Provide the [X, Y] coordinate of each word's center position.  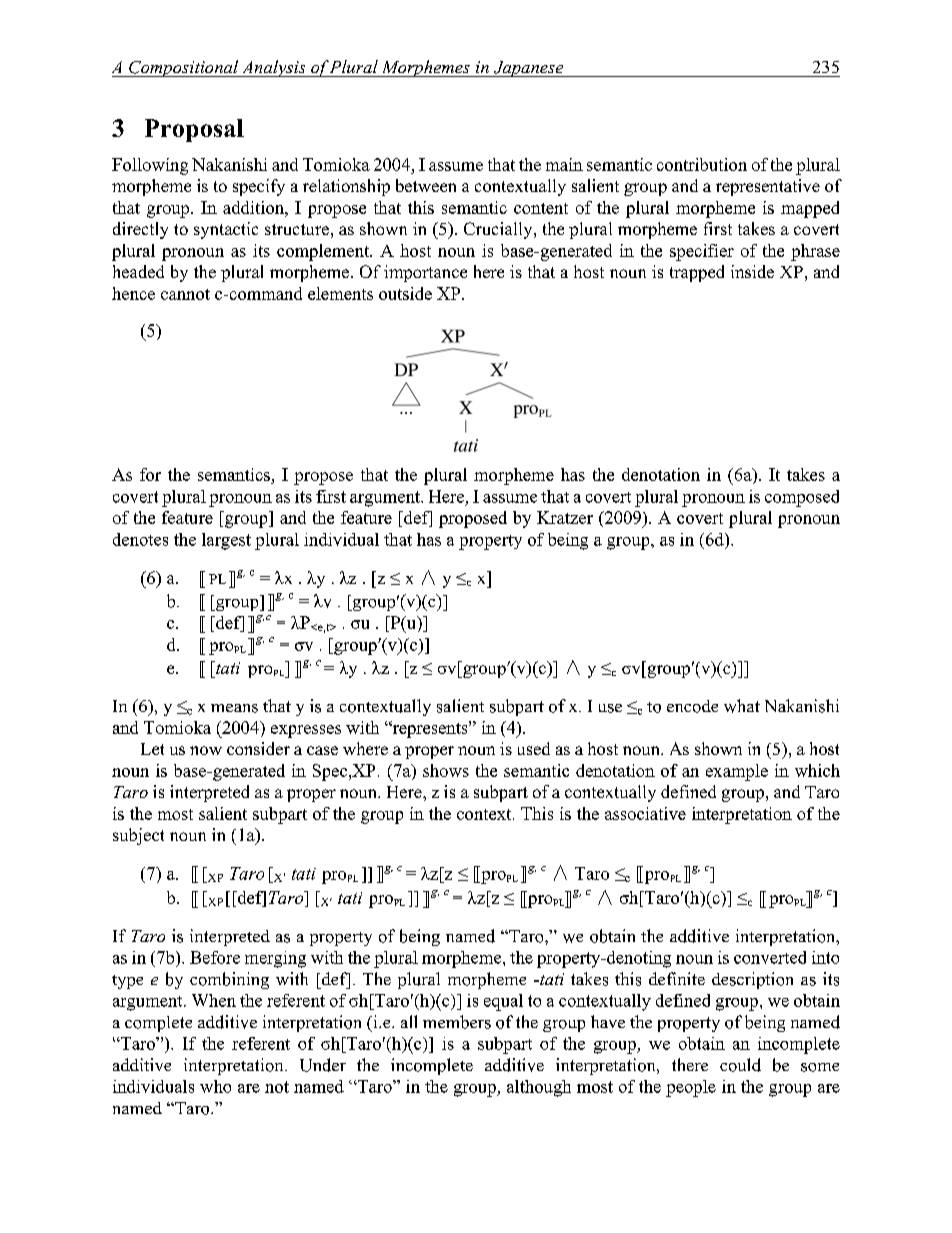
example [737, 772]
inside [752, 271]
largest [226, 541]
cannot [185, 294]
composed [802, 498]
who [215, 1086]
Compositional [184, 68]
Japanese [528, 69]
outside [405, 293]
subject [138, 836]
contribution [702, 164]
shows [446, 770]
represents [430, 729]
